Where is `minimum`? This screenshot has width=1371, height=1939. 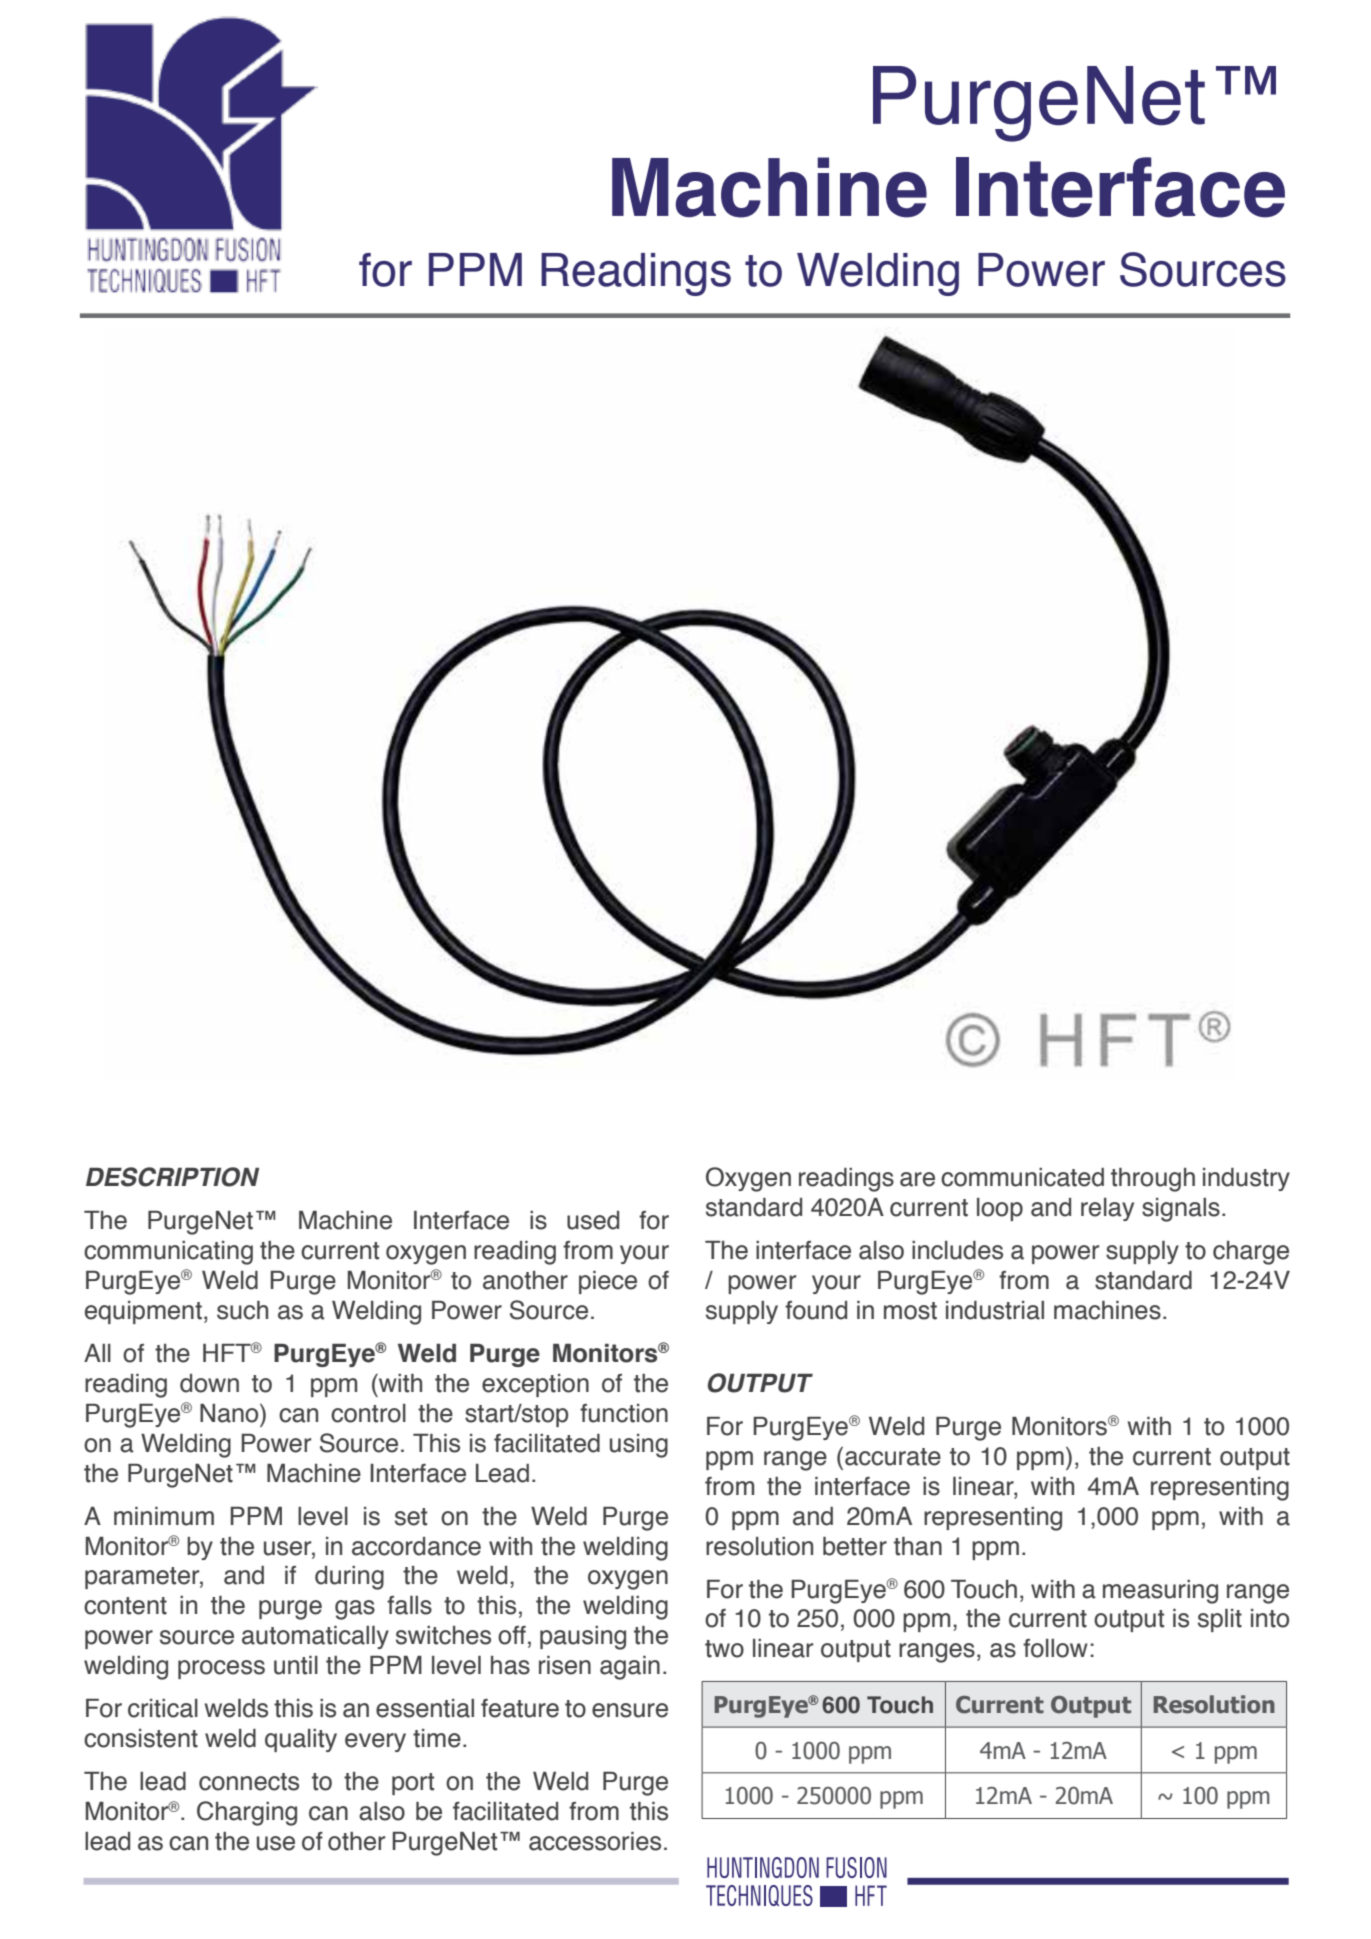
minimum is located at coordinates (164, 1516).
